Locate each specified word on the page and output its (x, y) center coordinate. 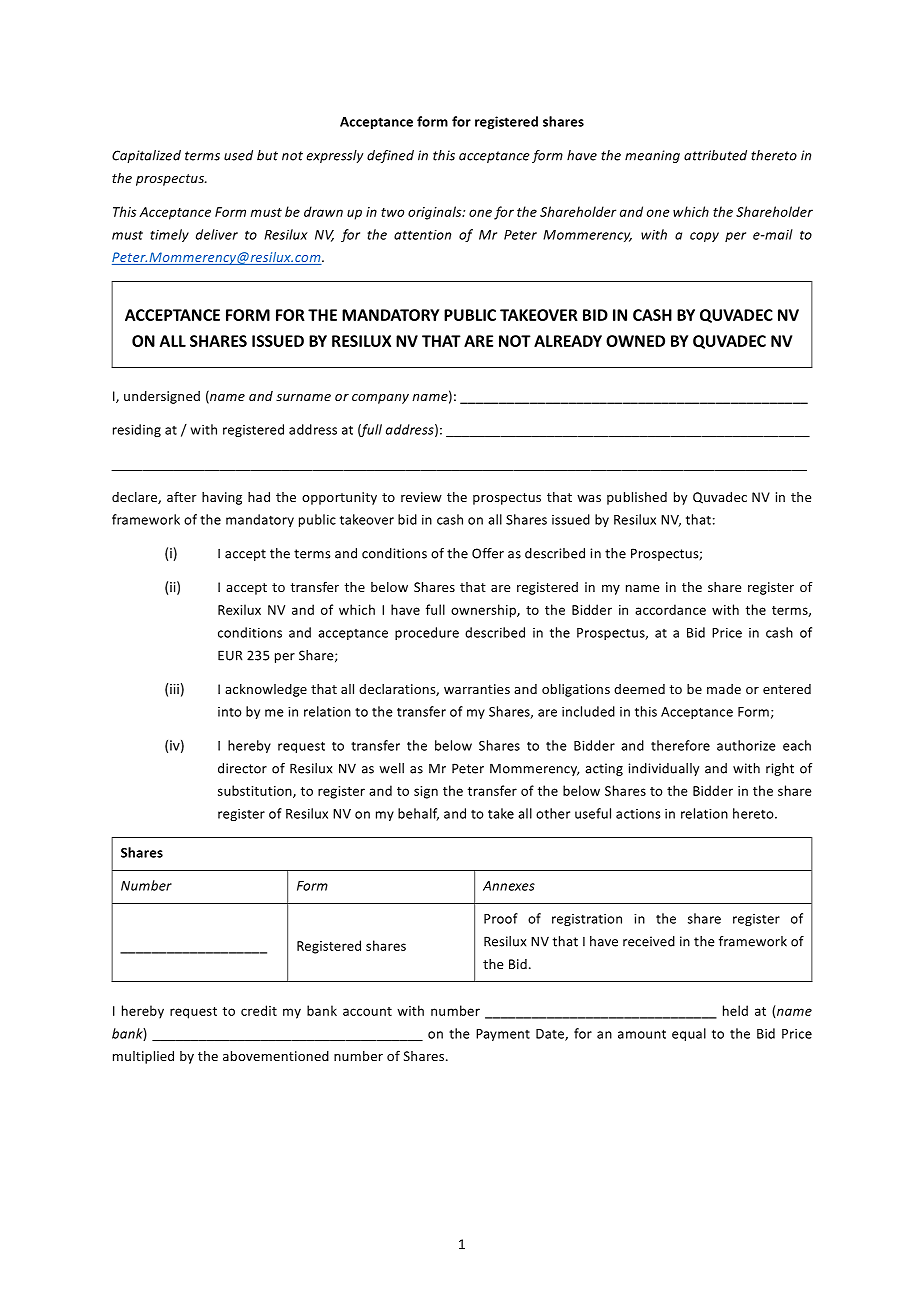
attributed (715, 155)
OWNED (635, 341)
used (238, 155)
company (380, 399)
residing (137, 430)
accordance (670, 609)
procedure (427, 633)
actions (638, 814)
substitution (256, 791)
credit (259, 1010)
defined (390, 156)
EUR (230, 655)
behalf (418, 814)
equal (689, 1034)
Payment (503, 1035)
